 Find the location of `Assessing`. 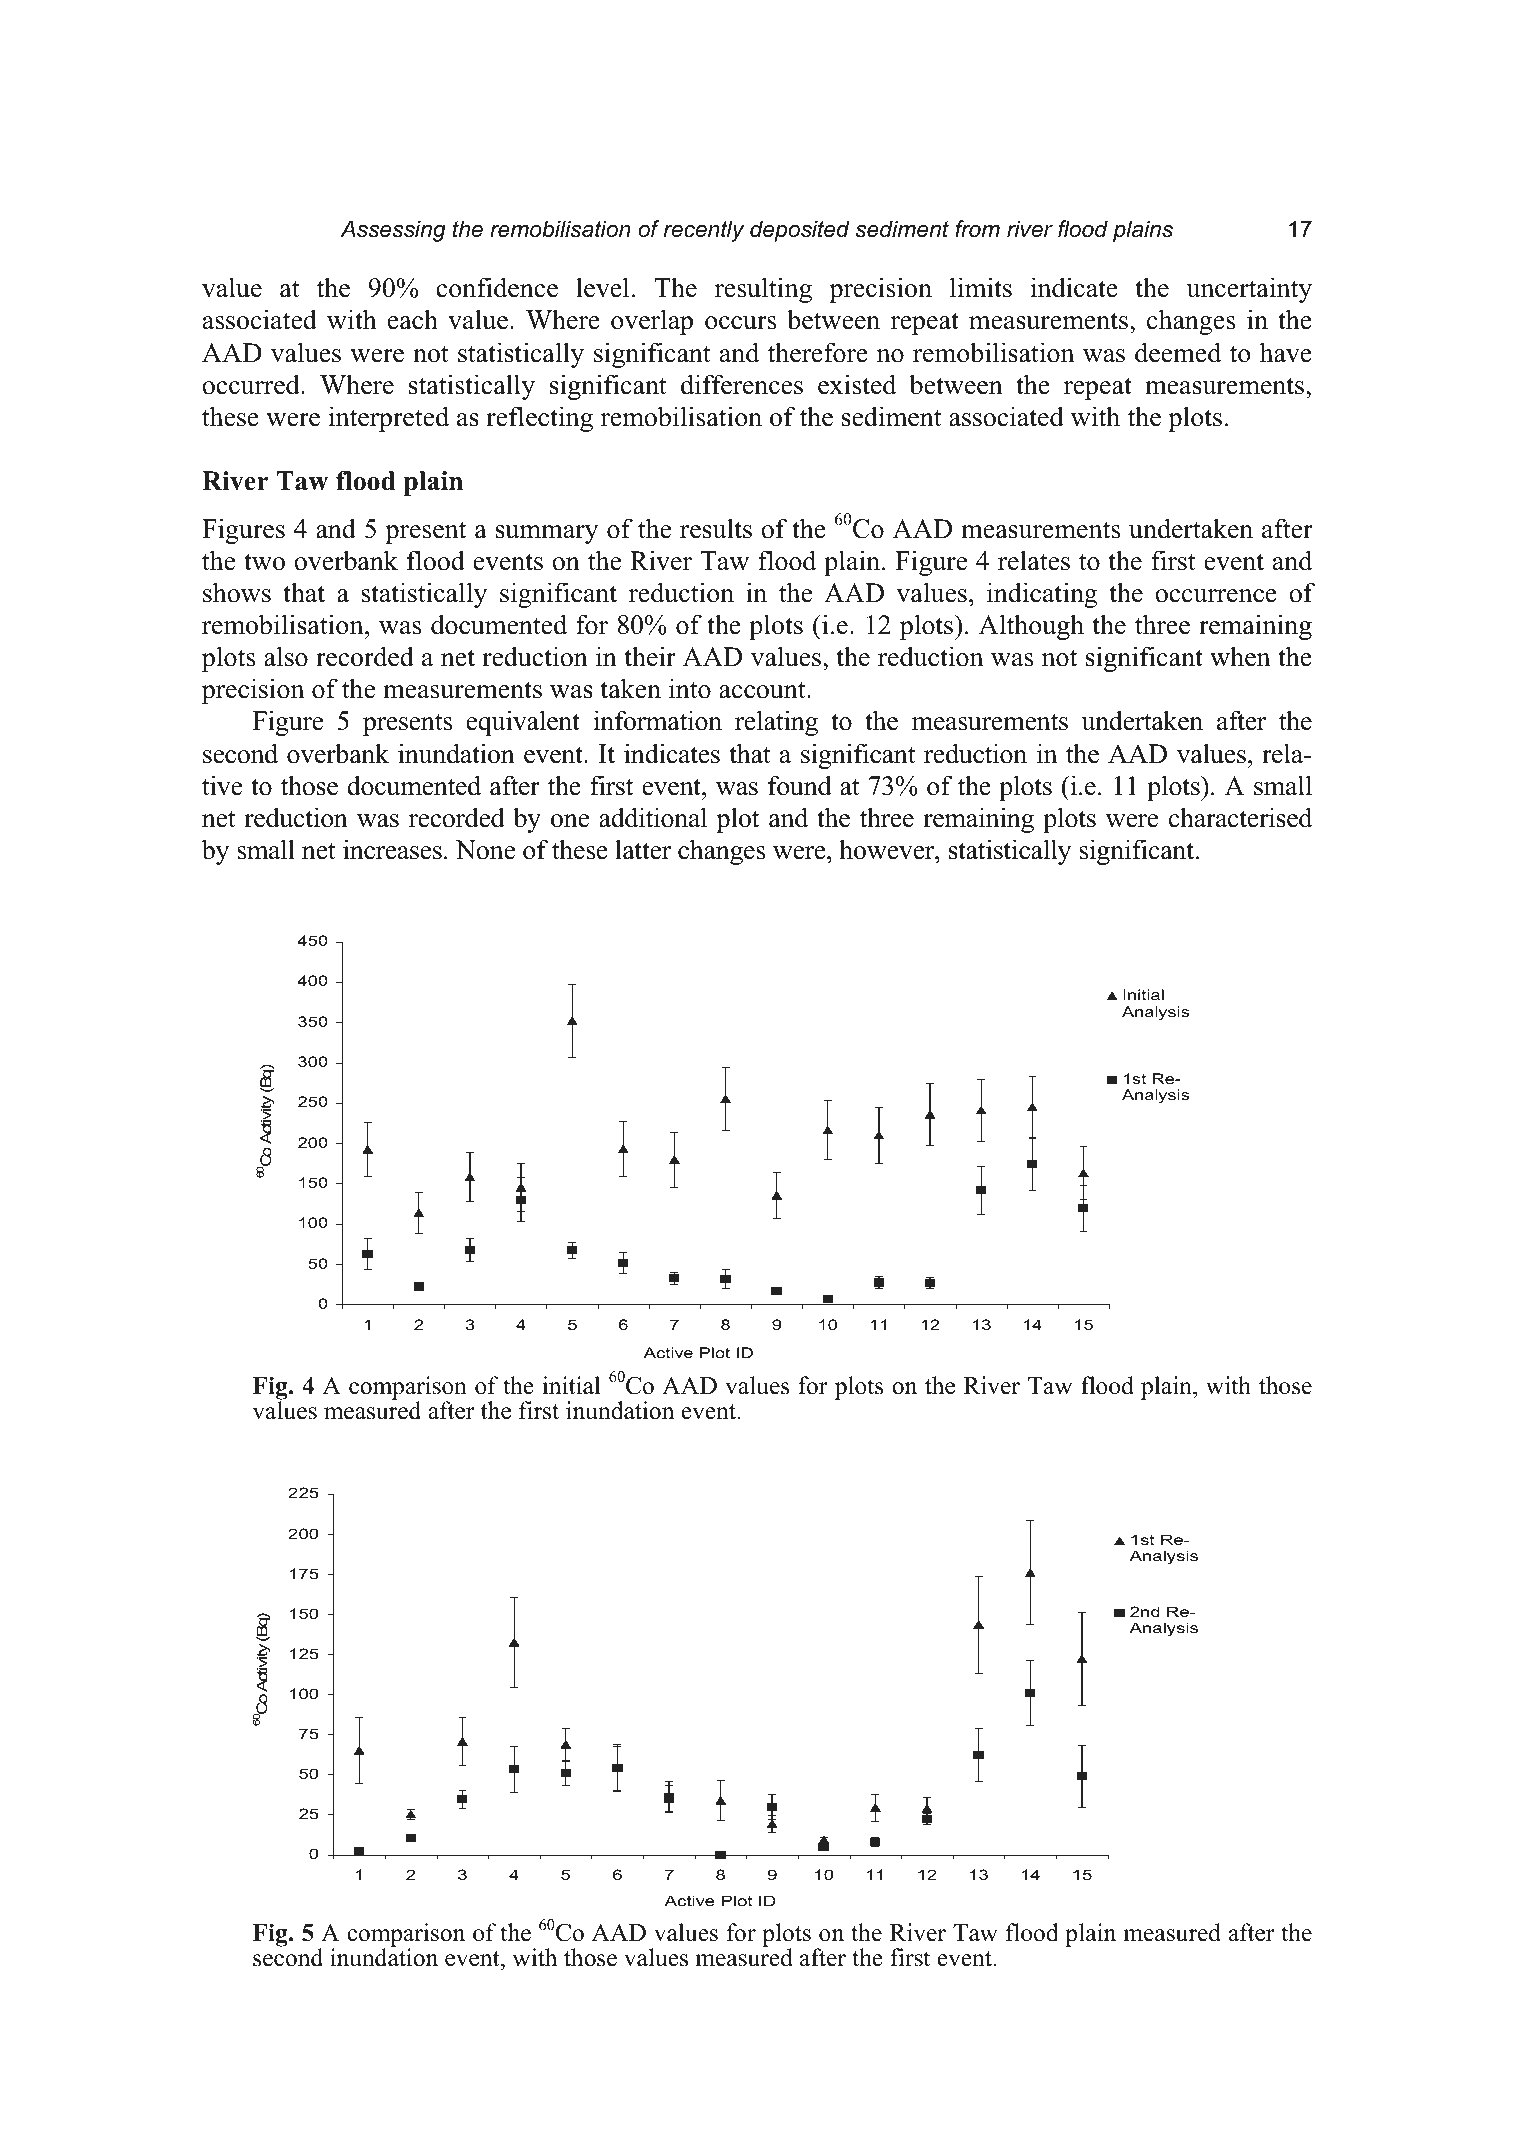

Assessing is located at coordinates (393, 231).
